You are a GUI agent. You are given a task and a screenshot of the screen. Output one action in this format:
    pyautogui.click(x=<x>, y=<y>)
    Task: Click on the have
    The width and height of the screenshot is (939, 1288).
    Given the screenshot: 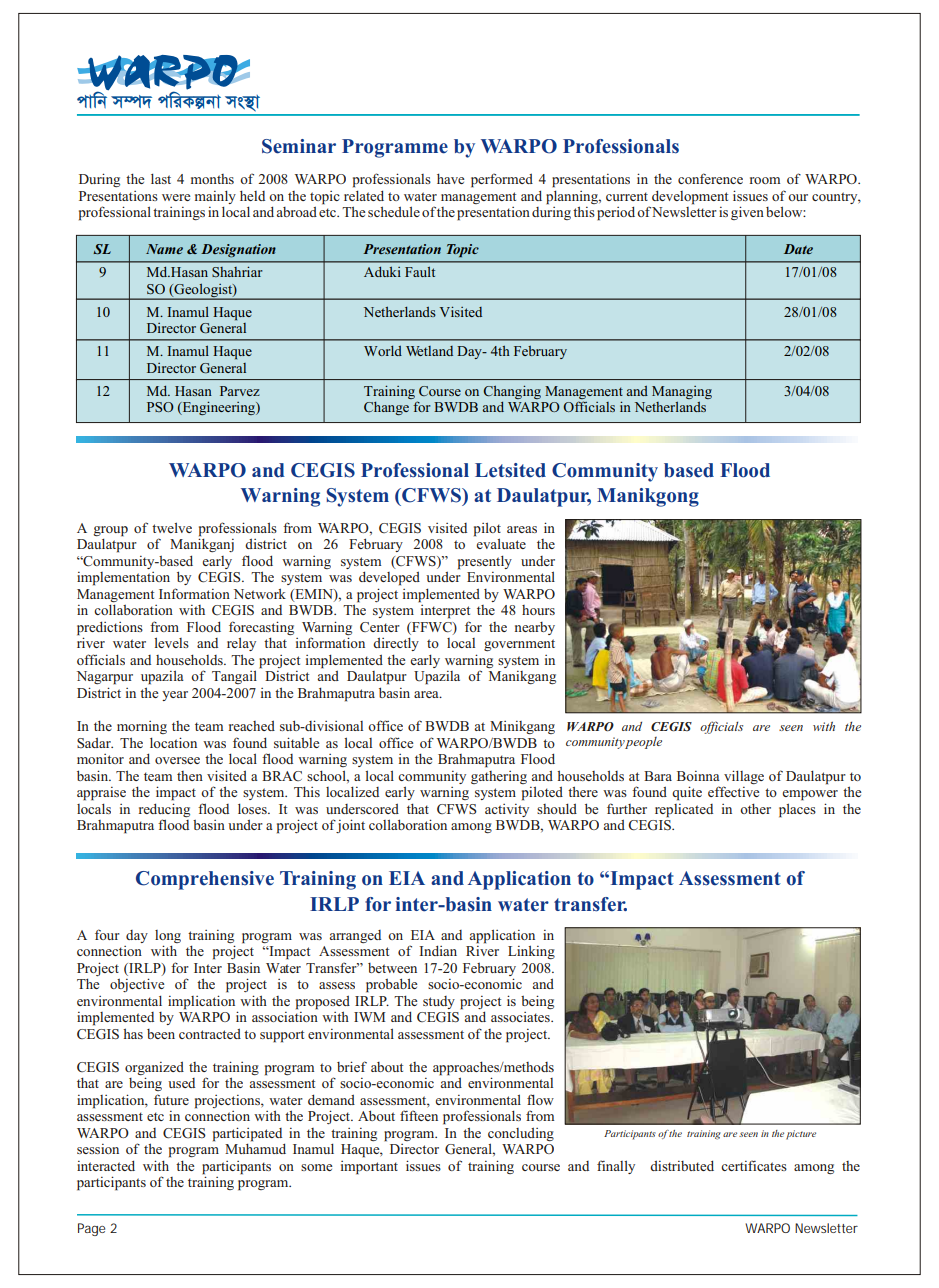 What is the action you would take?
    pyautogui.click(x=451, y=178)
